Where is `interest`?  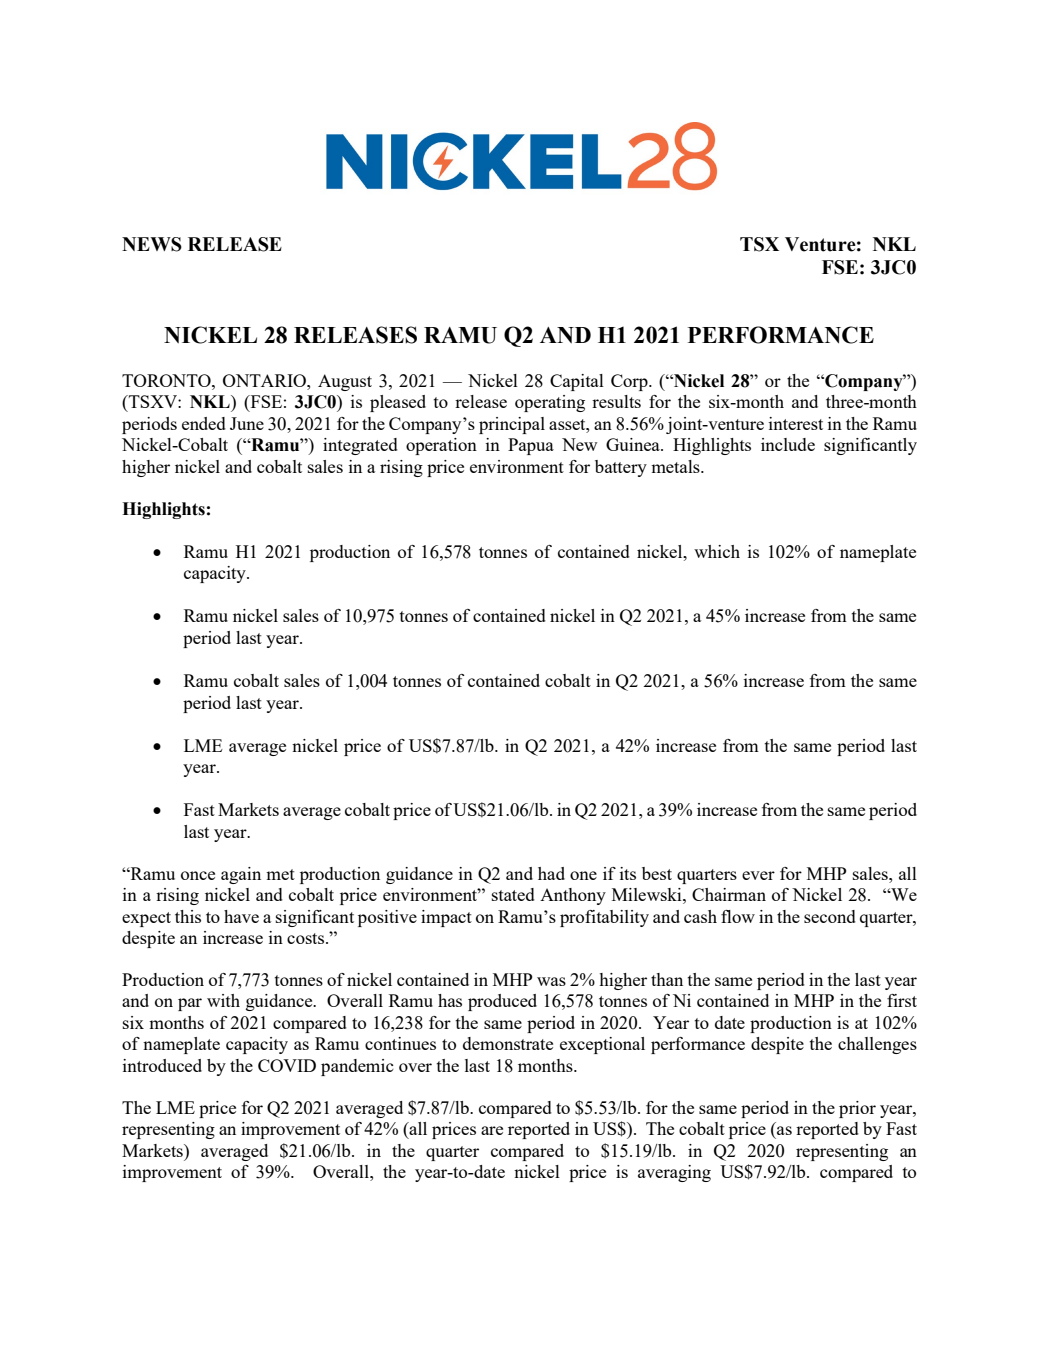 interest is located at coordinates (796, 423).
